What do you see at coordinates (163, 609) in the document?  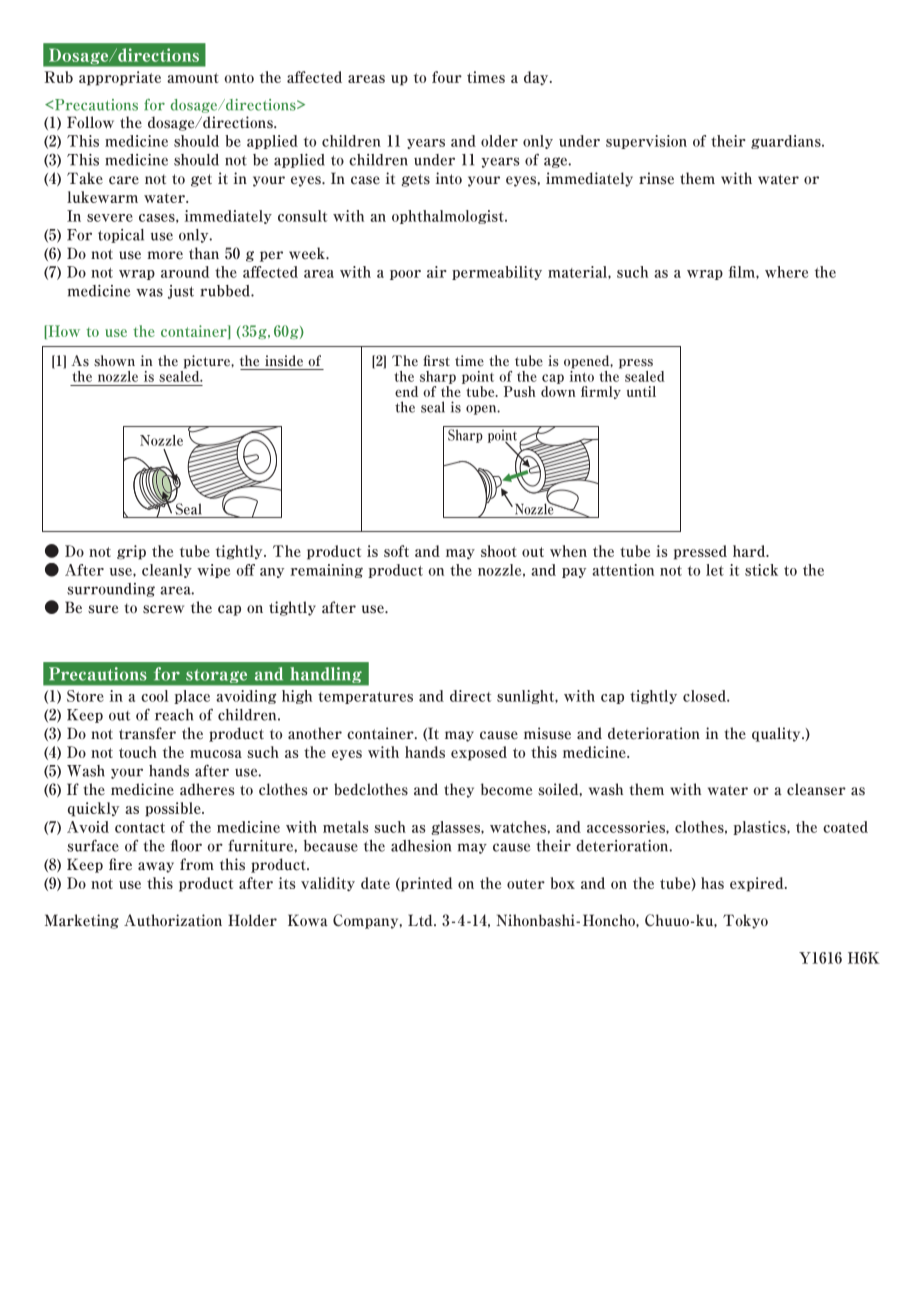 I see `screw` at bounding box center [163, 609].
